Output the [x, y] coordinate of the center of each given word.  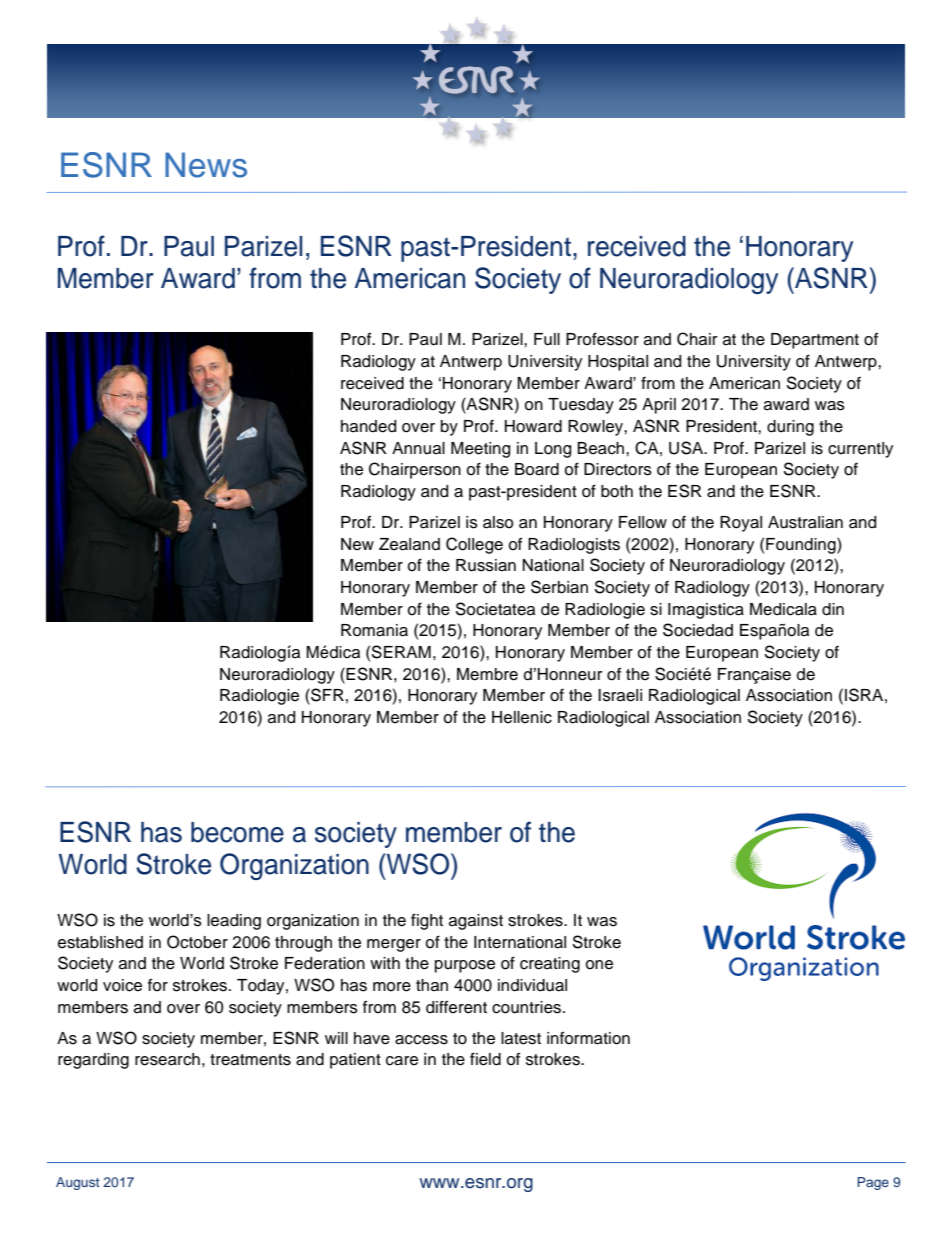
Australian [805, 522]
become [237, 832]
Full [547, 339]
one [599, 965]
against [476, 922]
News [206, 165]
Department [815, 341]
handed [368, 426]
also [498, 522]
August [78, 1183]
